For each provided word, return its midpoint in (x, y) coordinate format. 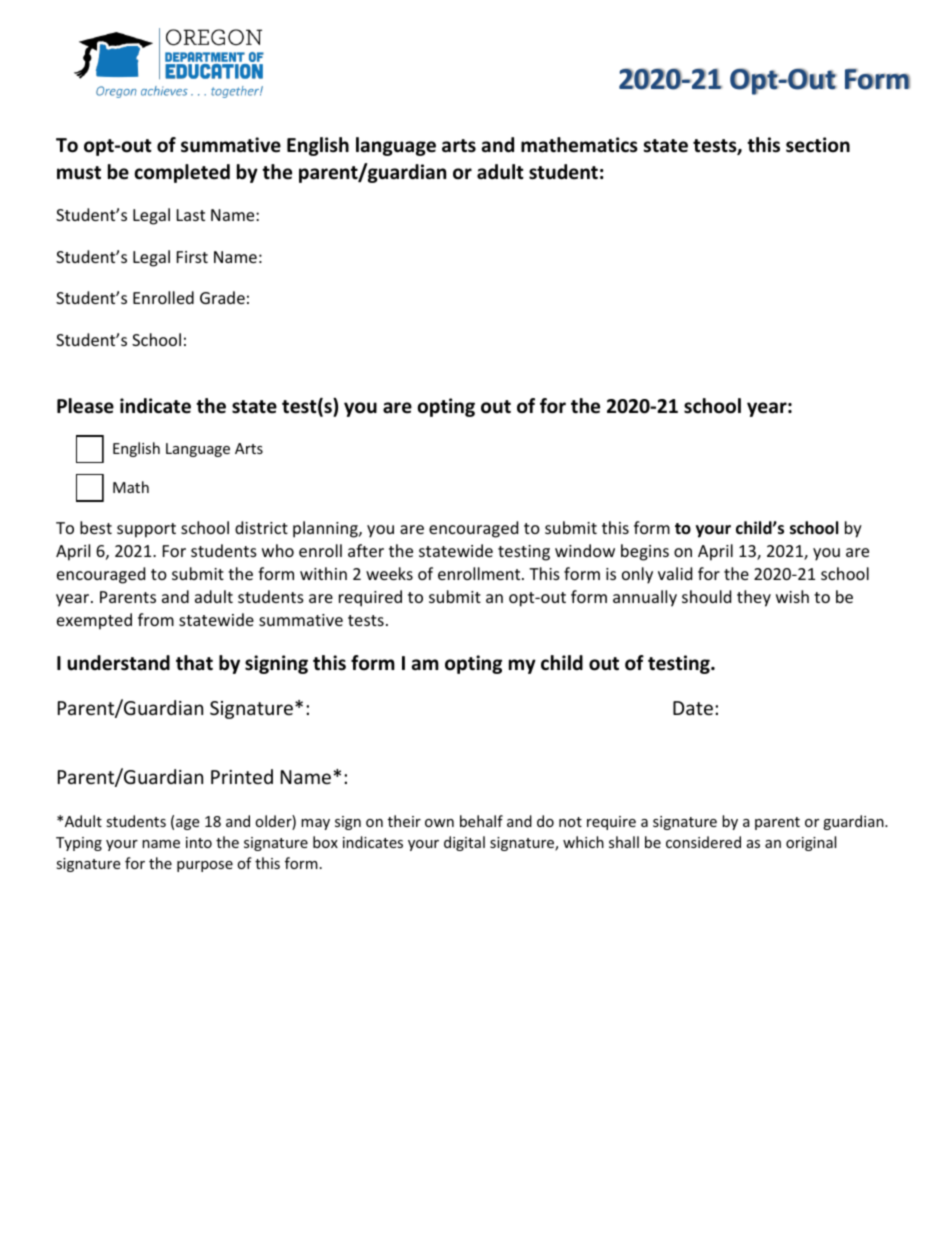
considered (703, 842)
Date (693, 708)
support (146, 530)
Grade (222, 297)
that (194, 663)
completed (182, 173)
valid (675, 573)
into (199, 842)
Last (191, 215)
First (192, 257)
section (818, 145)
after (366, 550)
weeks (389, 573)
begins (645, 552)
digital (464, 843)
